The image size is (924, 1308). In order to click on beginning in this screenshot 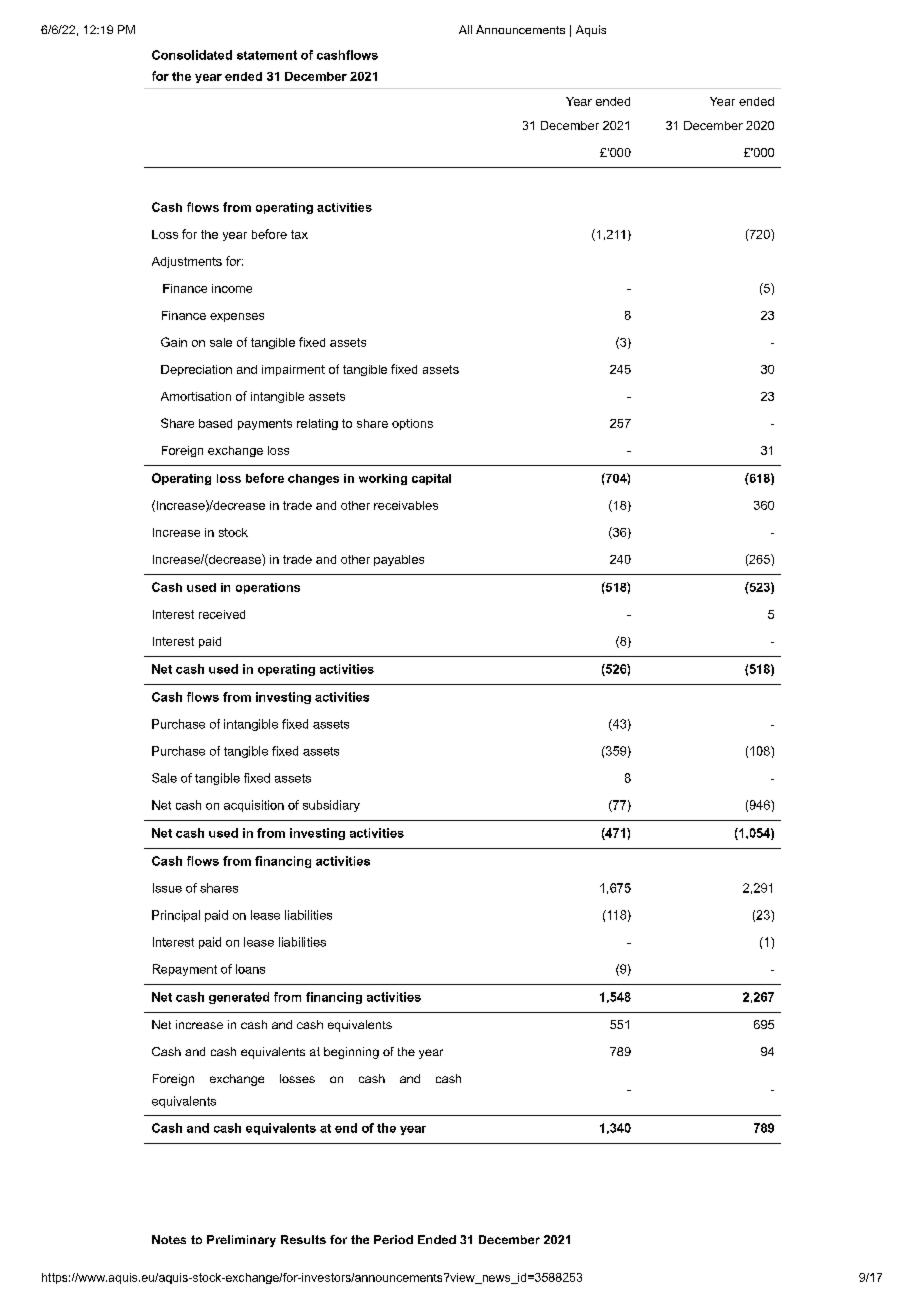, I will do `click(351, 1053)`.
